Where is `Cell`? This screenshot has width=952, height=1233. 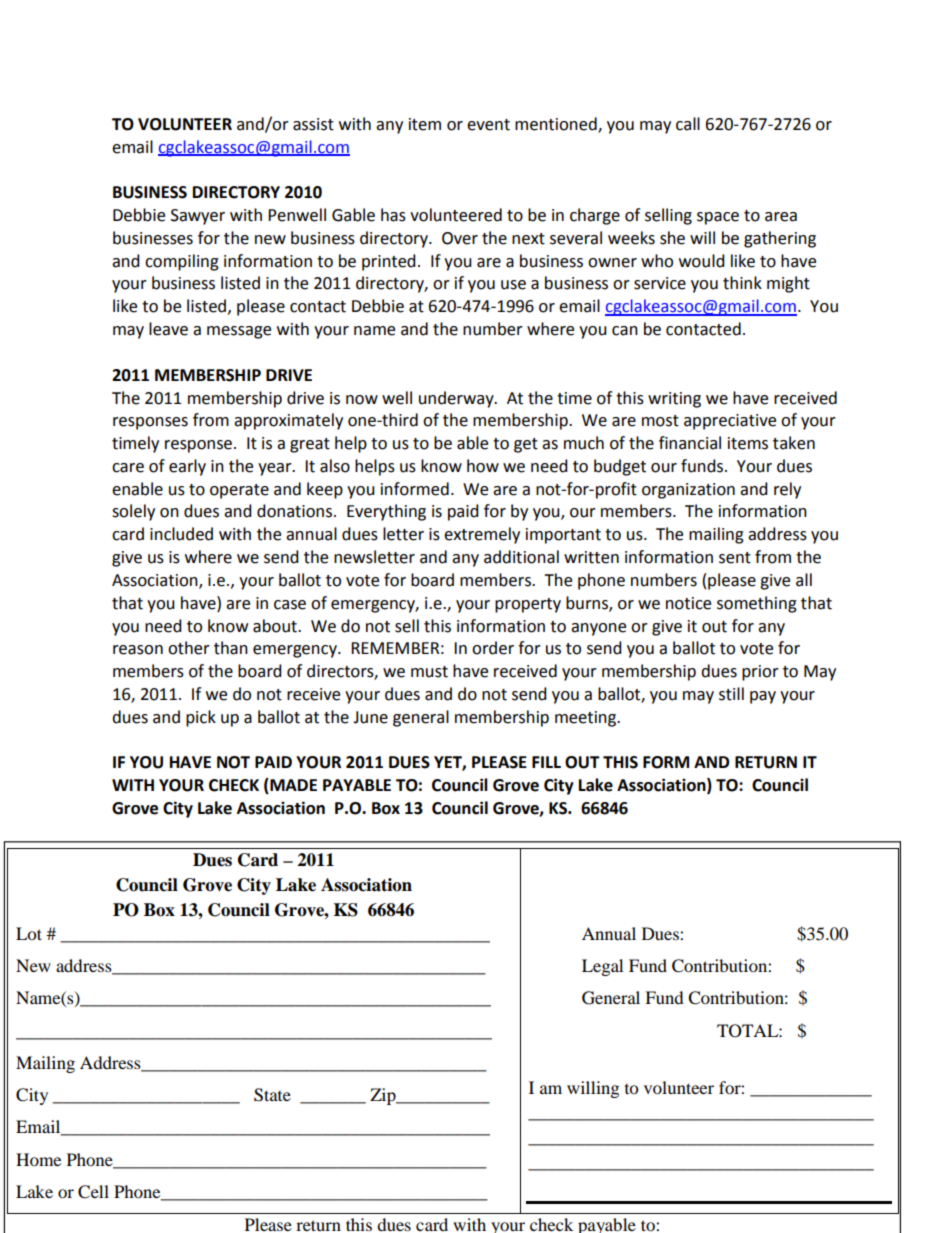
Cell is located at coordinates (93, 1192).
